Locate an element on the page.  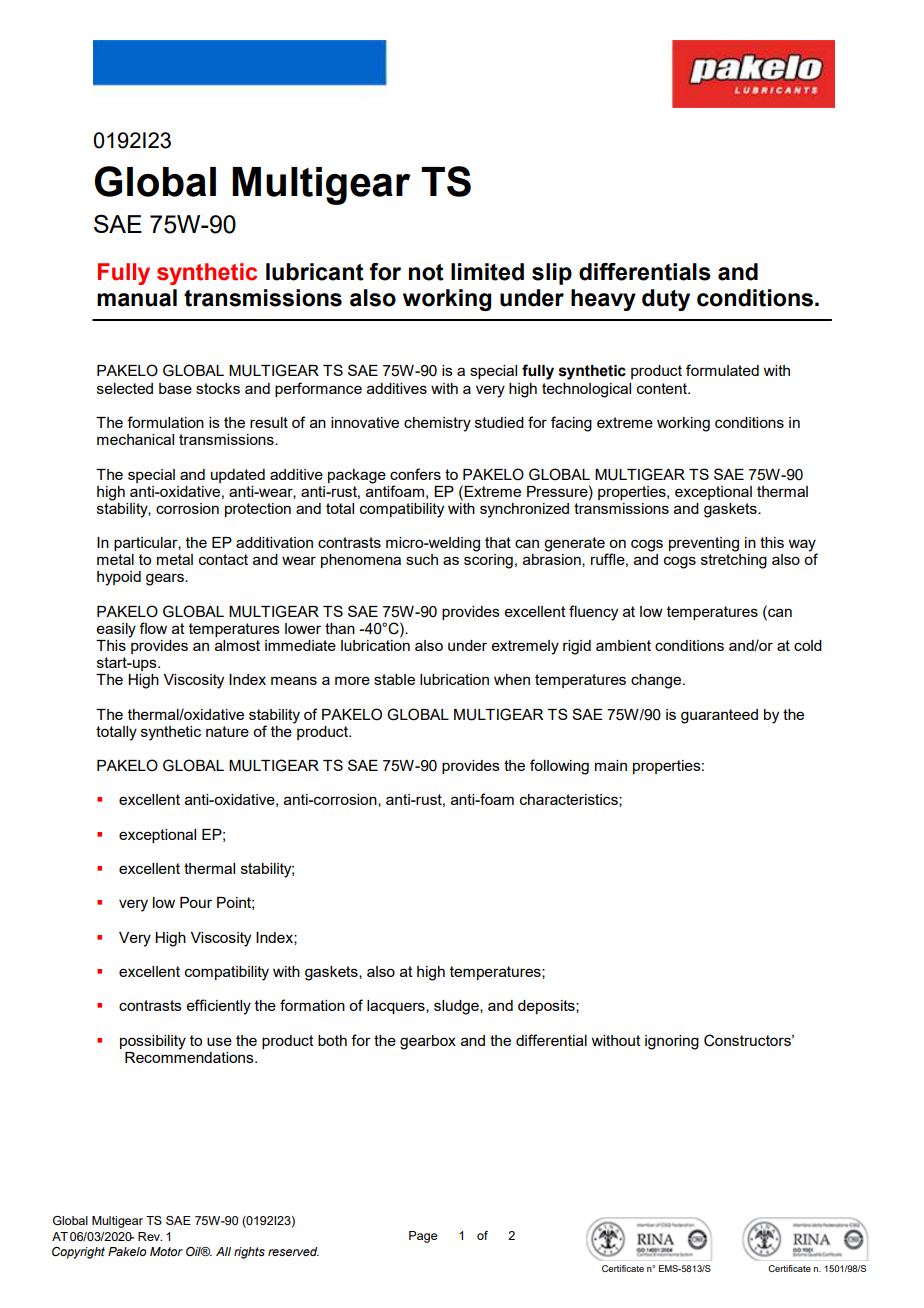
Motor is located at coordinates (166, 1251).
